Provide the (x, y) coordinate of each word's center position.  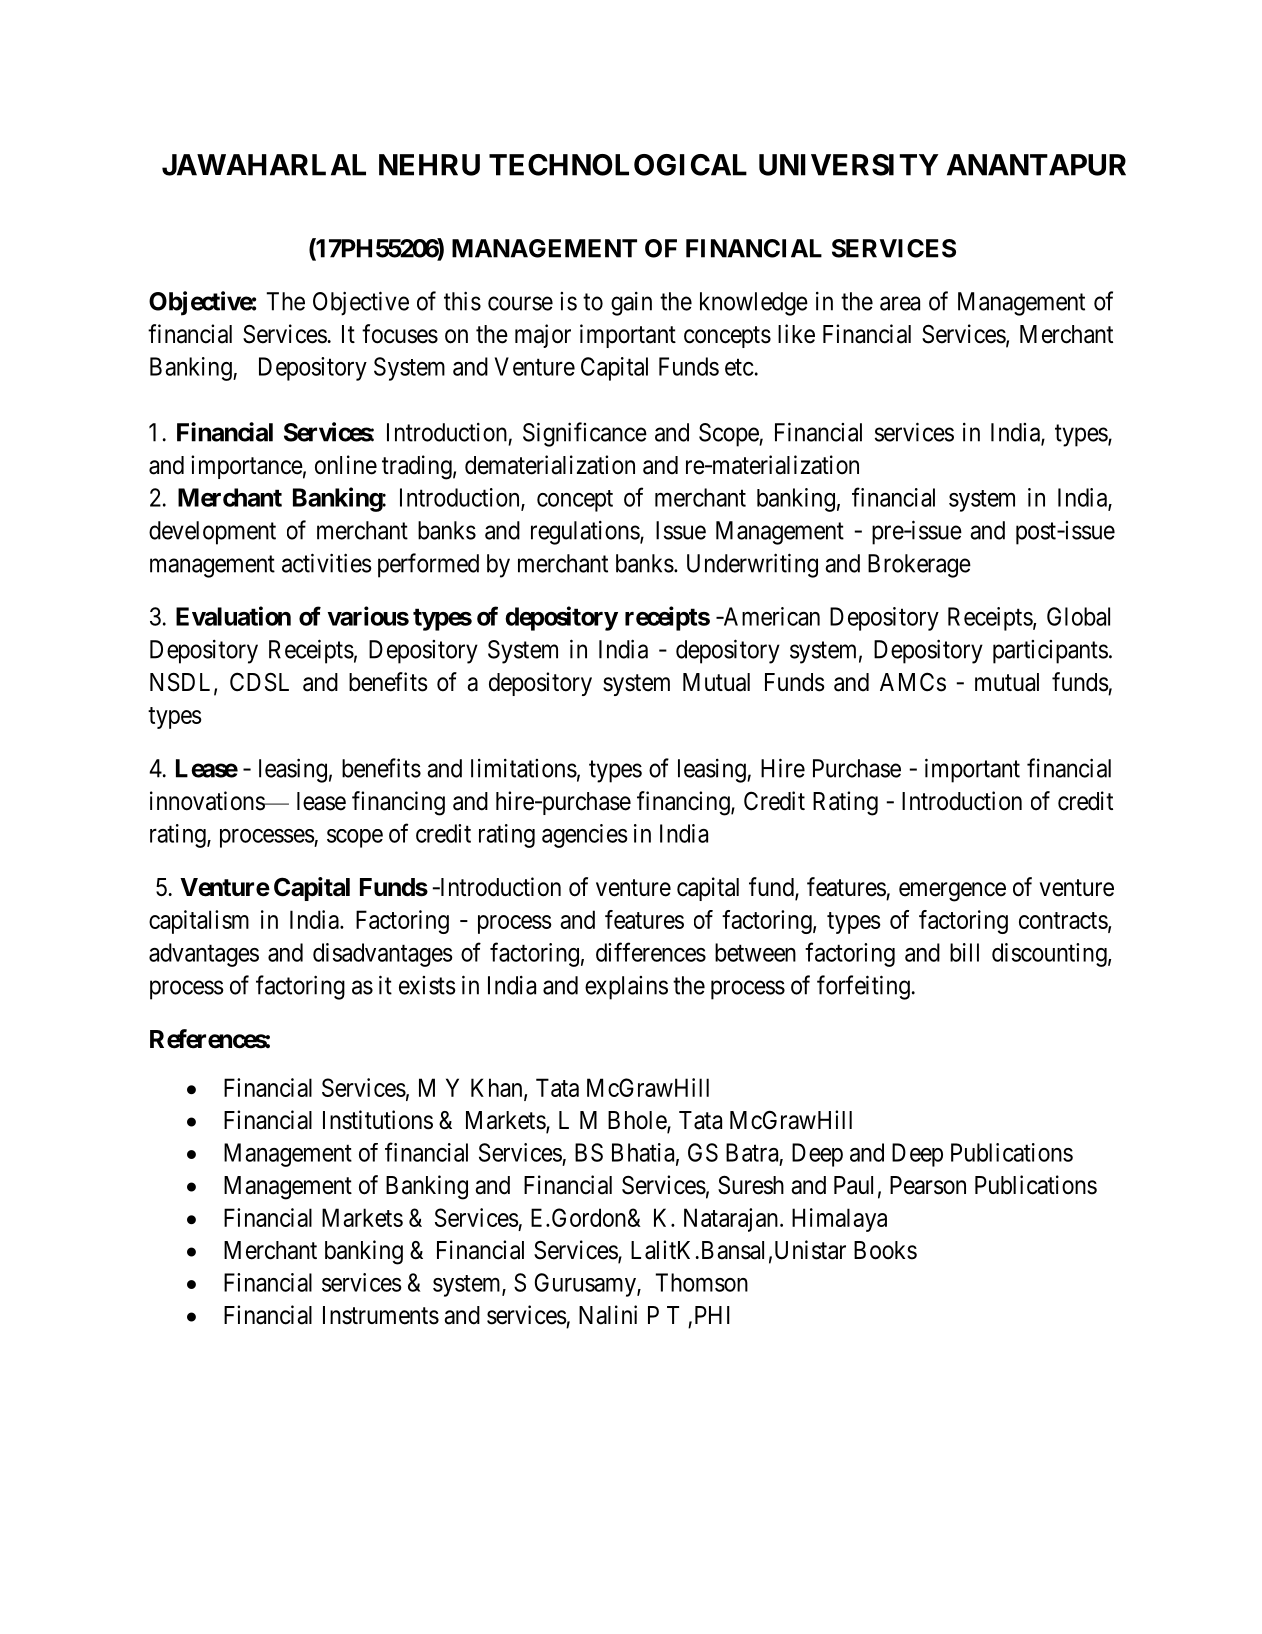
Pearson (928, 1185)
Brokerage (919, 566)
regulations (585, 533)
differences (651, 952)
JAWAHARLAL (264, 165)
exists (427, 985)
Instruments (381, 1315)
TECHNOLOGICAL (618, 165)
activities (327, 563)
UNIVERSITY (848, 165)
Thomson (701, 1282)
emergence (952, 892)
